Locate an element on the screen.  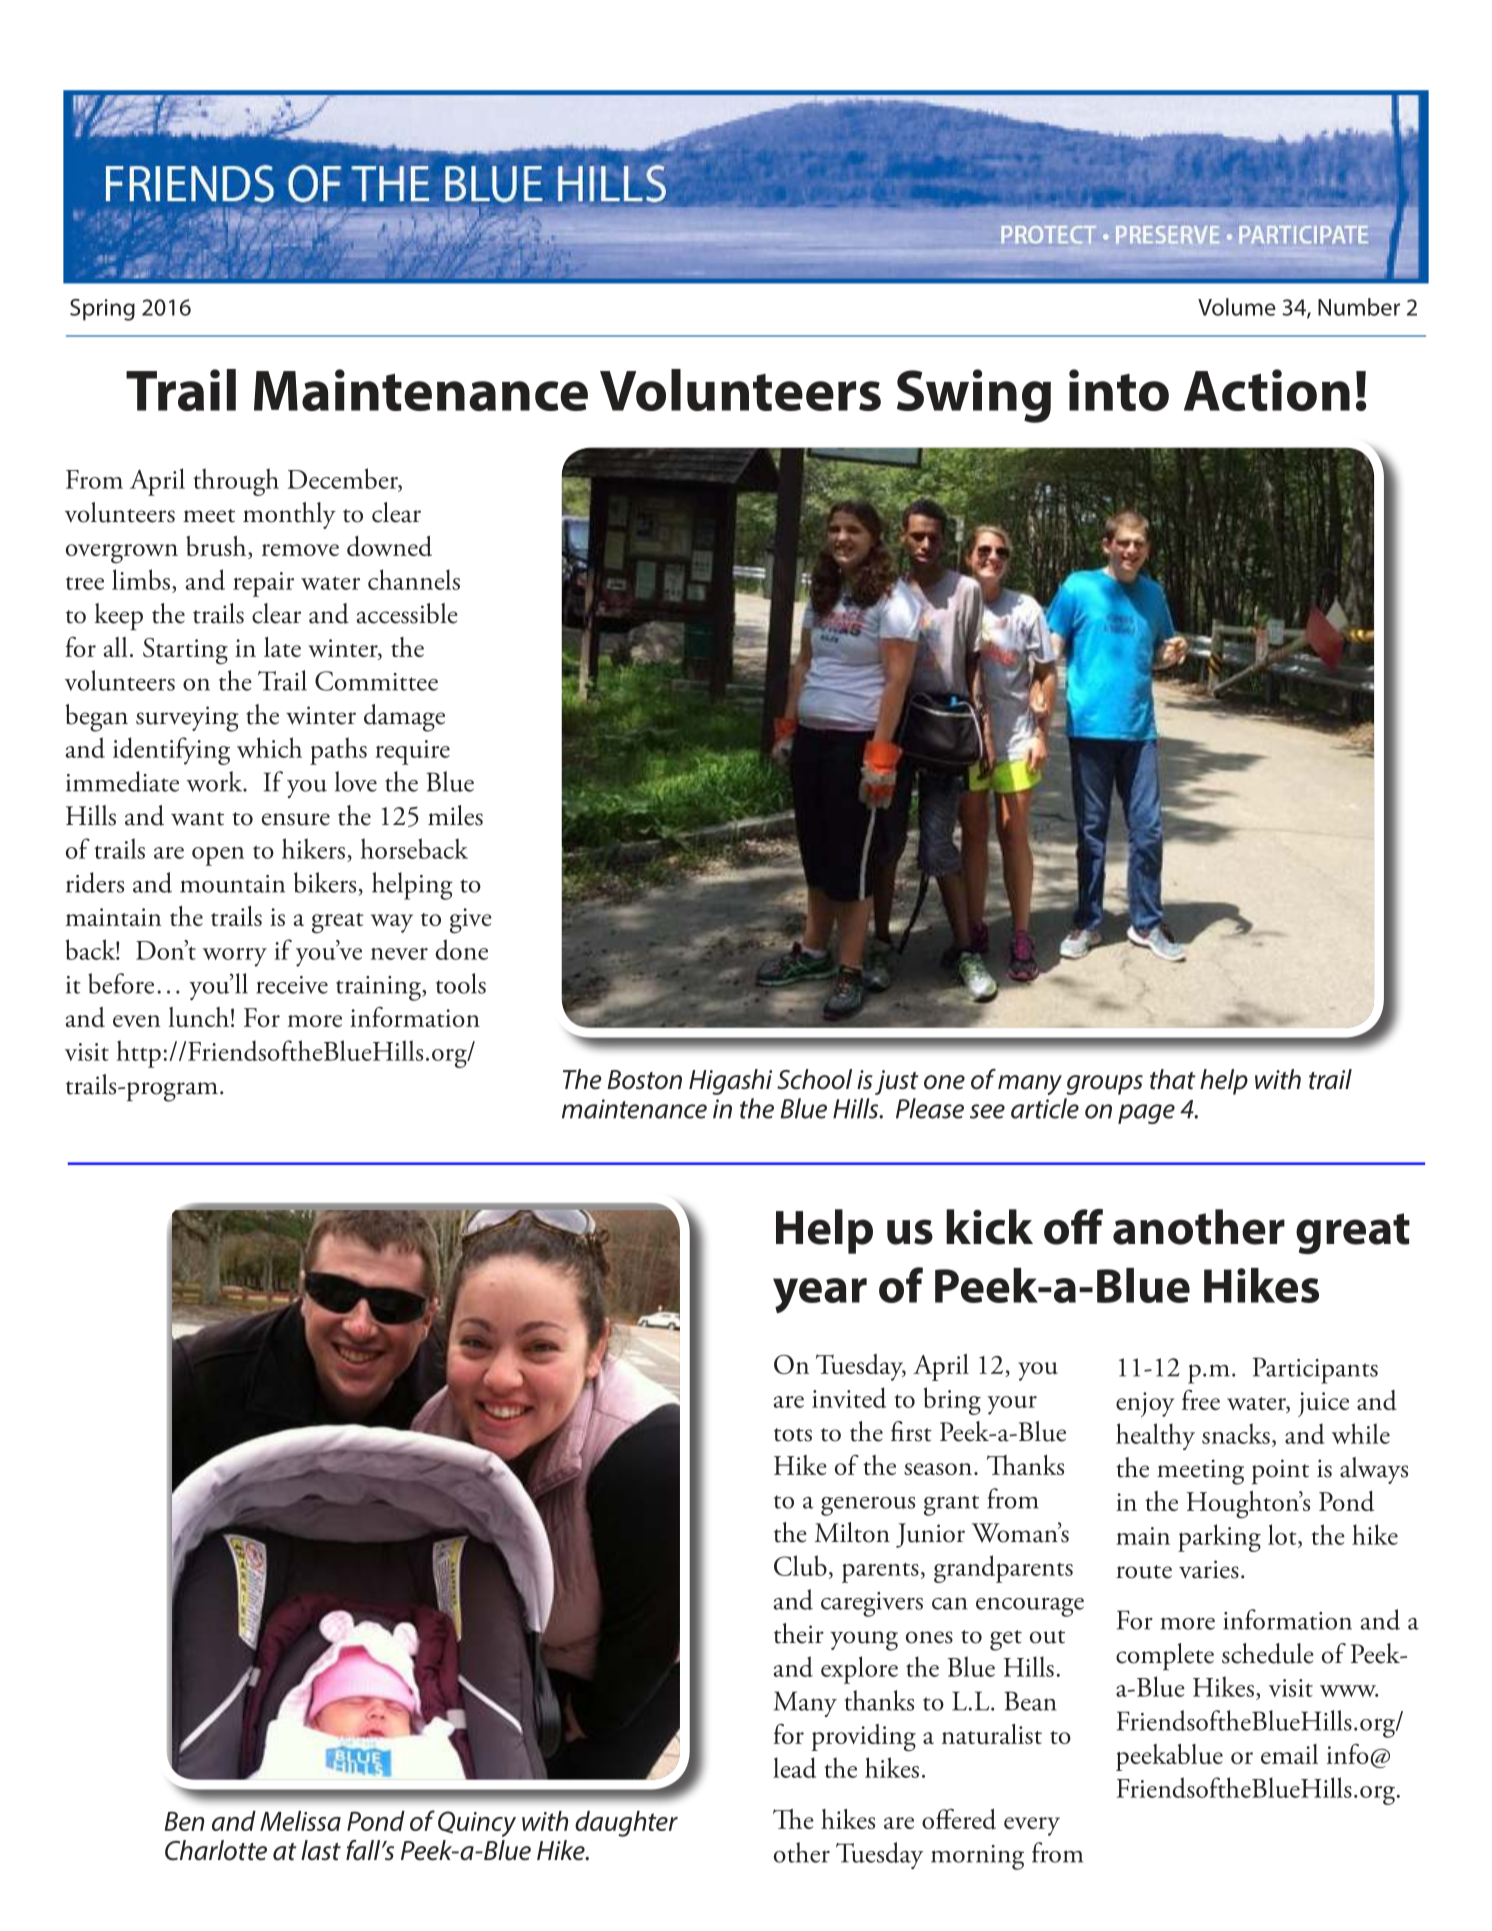
that is located at coordinates (1172, 1079).
